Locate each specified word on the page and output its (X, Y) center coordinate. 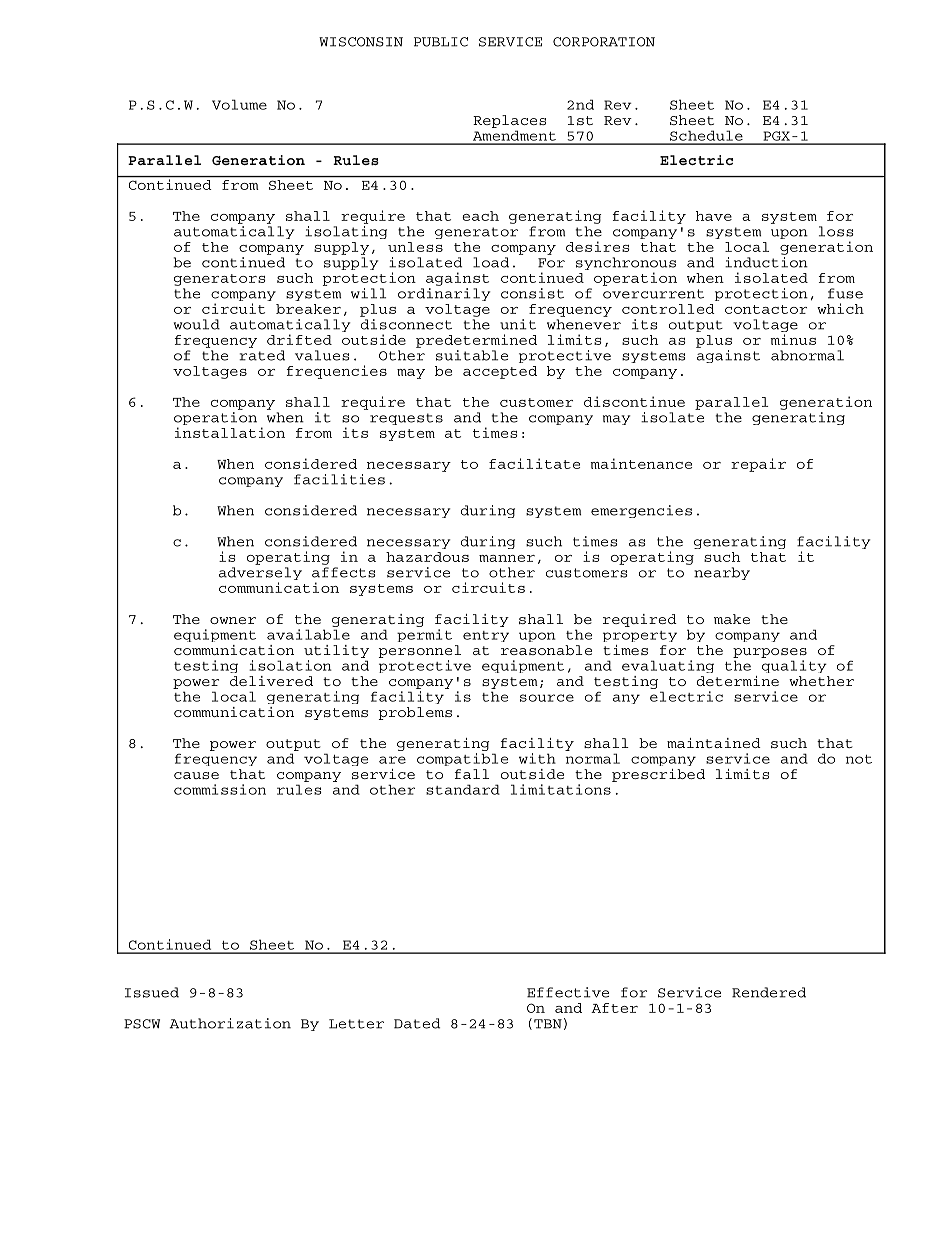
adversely (260, 575)
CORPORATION (604, 42)
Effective (568, 992)
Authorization (230, 1023)
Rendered (769, 992)
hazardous (427, 557)
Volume (239, 104)
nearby (722, 573)
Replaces (509, 121)
